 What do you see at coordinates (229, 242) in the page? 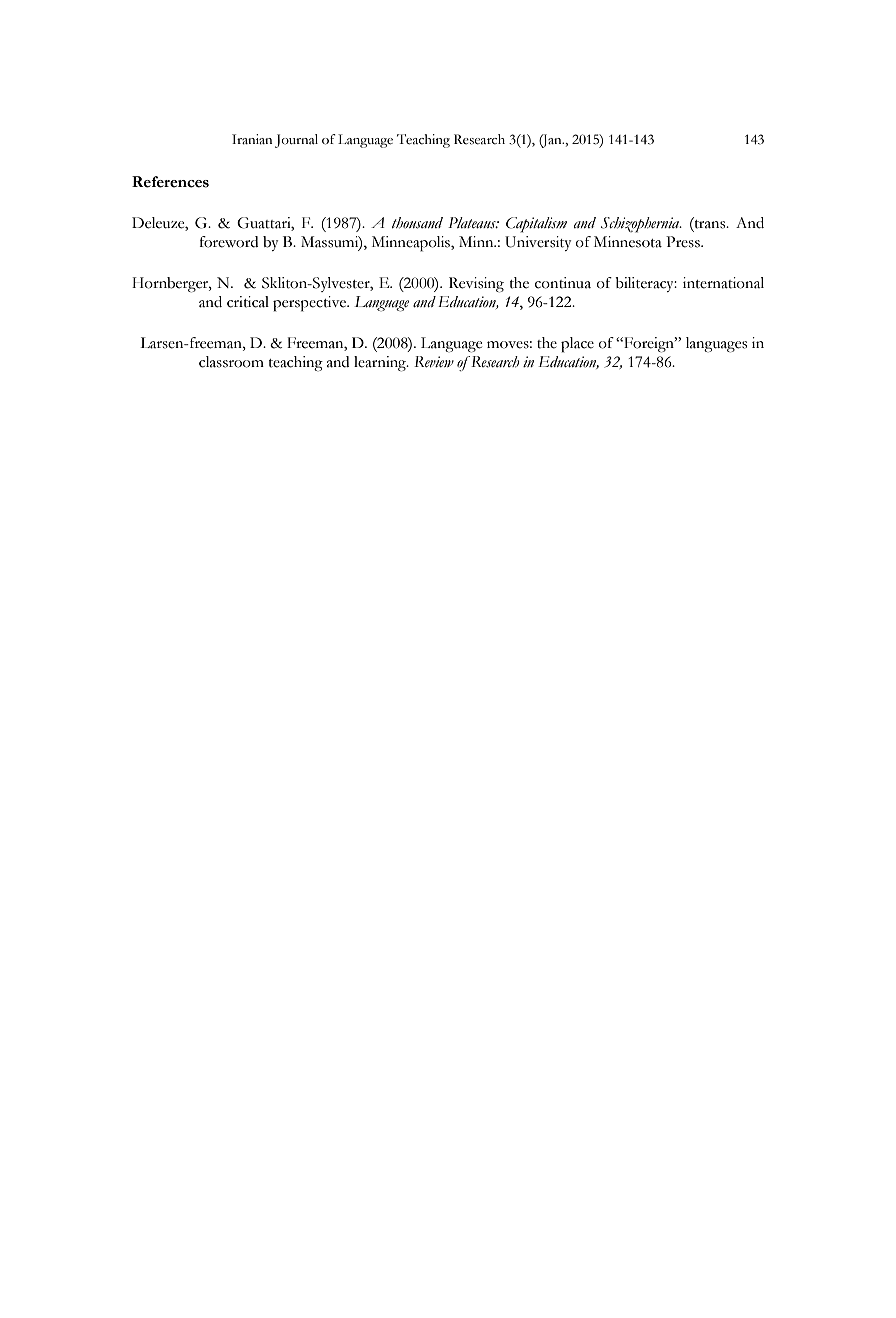
I see `foreword` at bounding box center [229, 242].
